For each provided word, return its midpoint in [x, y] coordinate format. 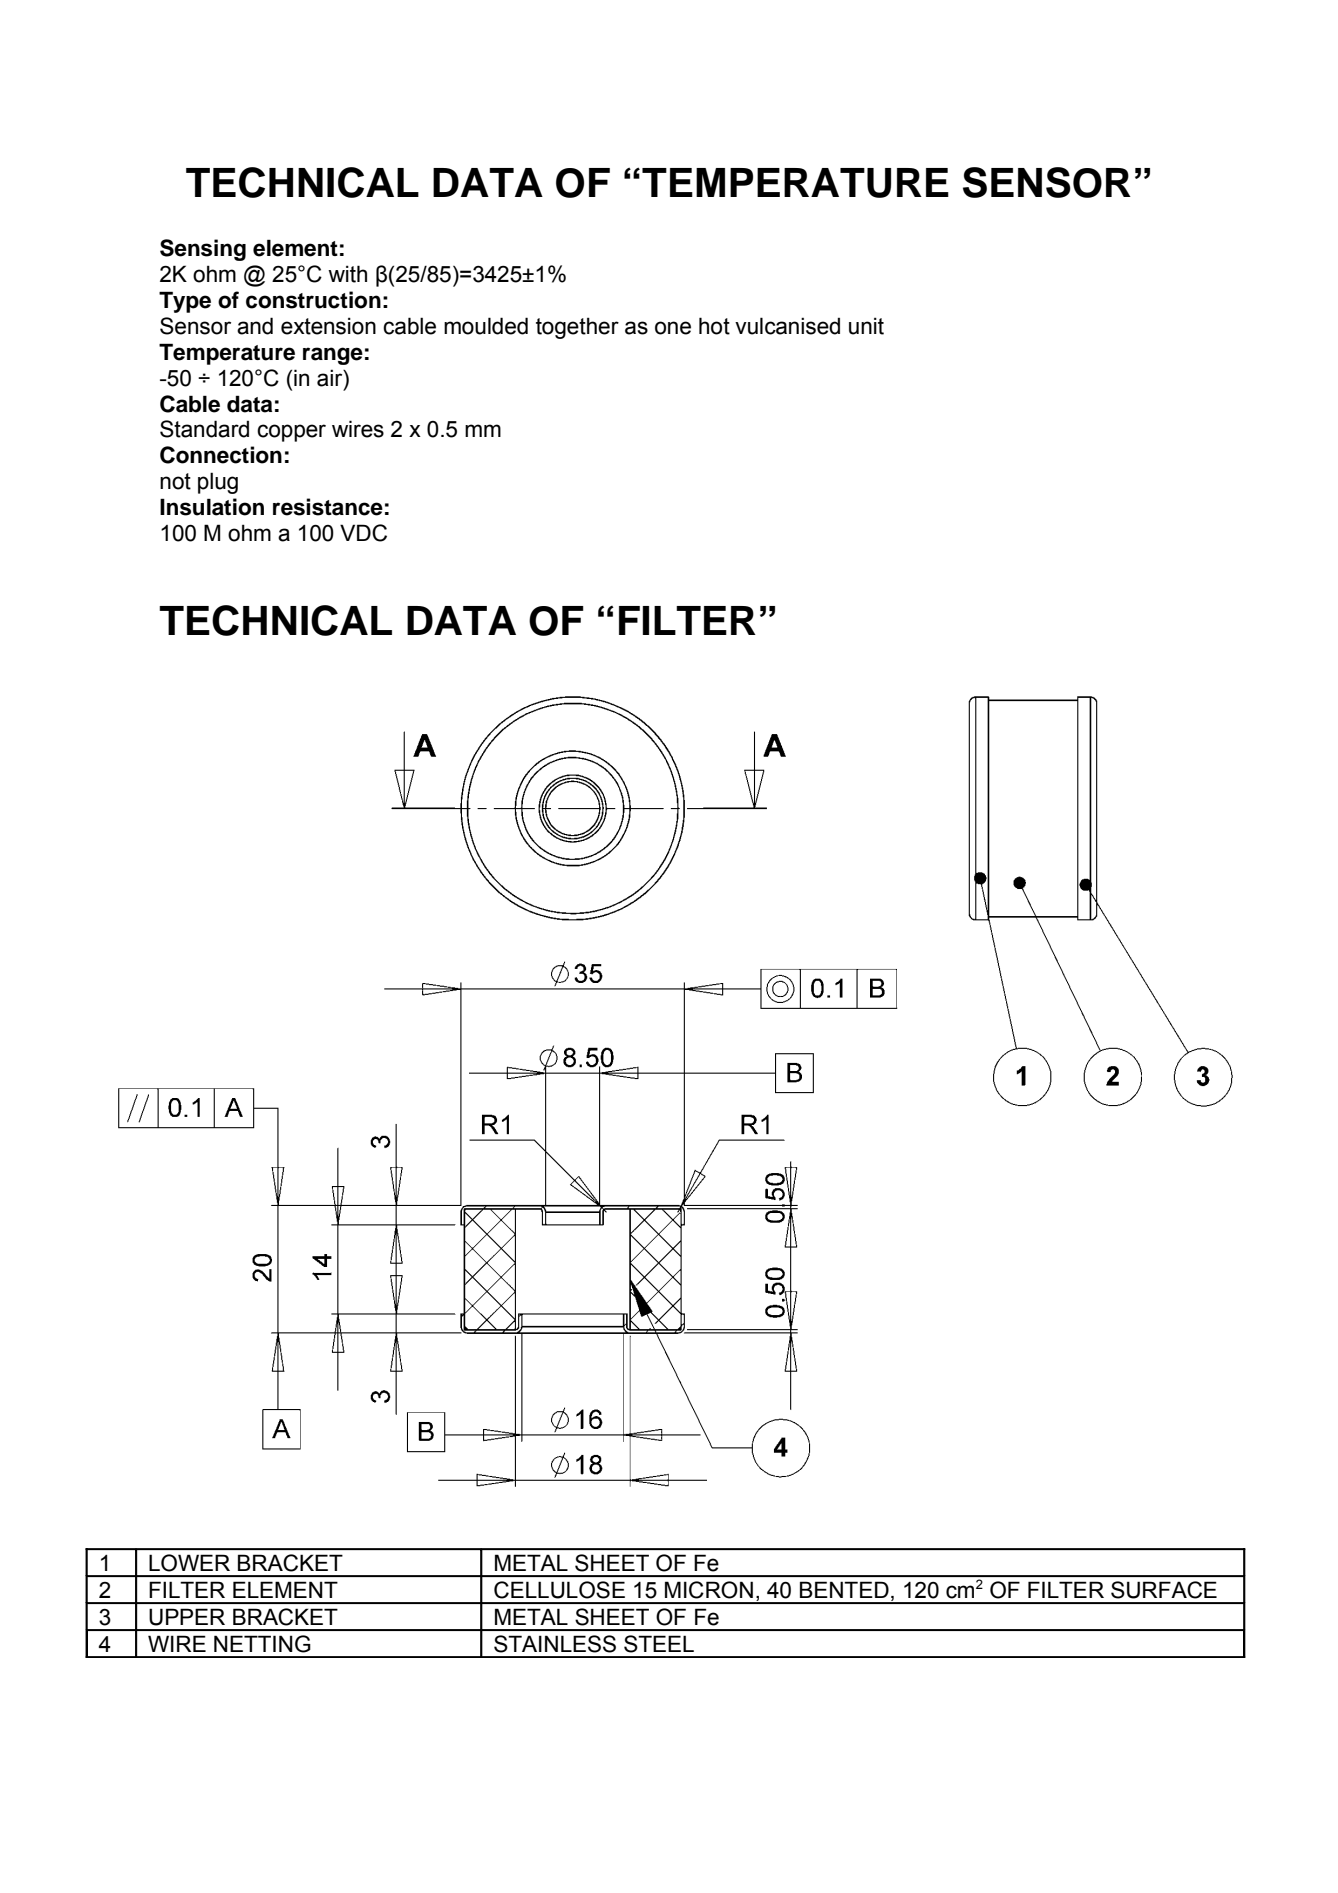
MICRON [709, 1590]
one [673, 328]
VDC [363, 533]
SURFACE [1164, 1590]
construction [313, 300]
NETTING [262, 1644]
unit [866, 326]
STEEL [659, 1644]
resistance [328, 507]
